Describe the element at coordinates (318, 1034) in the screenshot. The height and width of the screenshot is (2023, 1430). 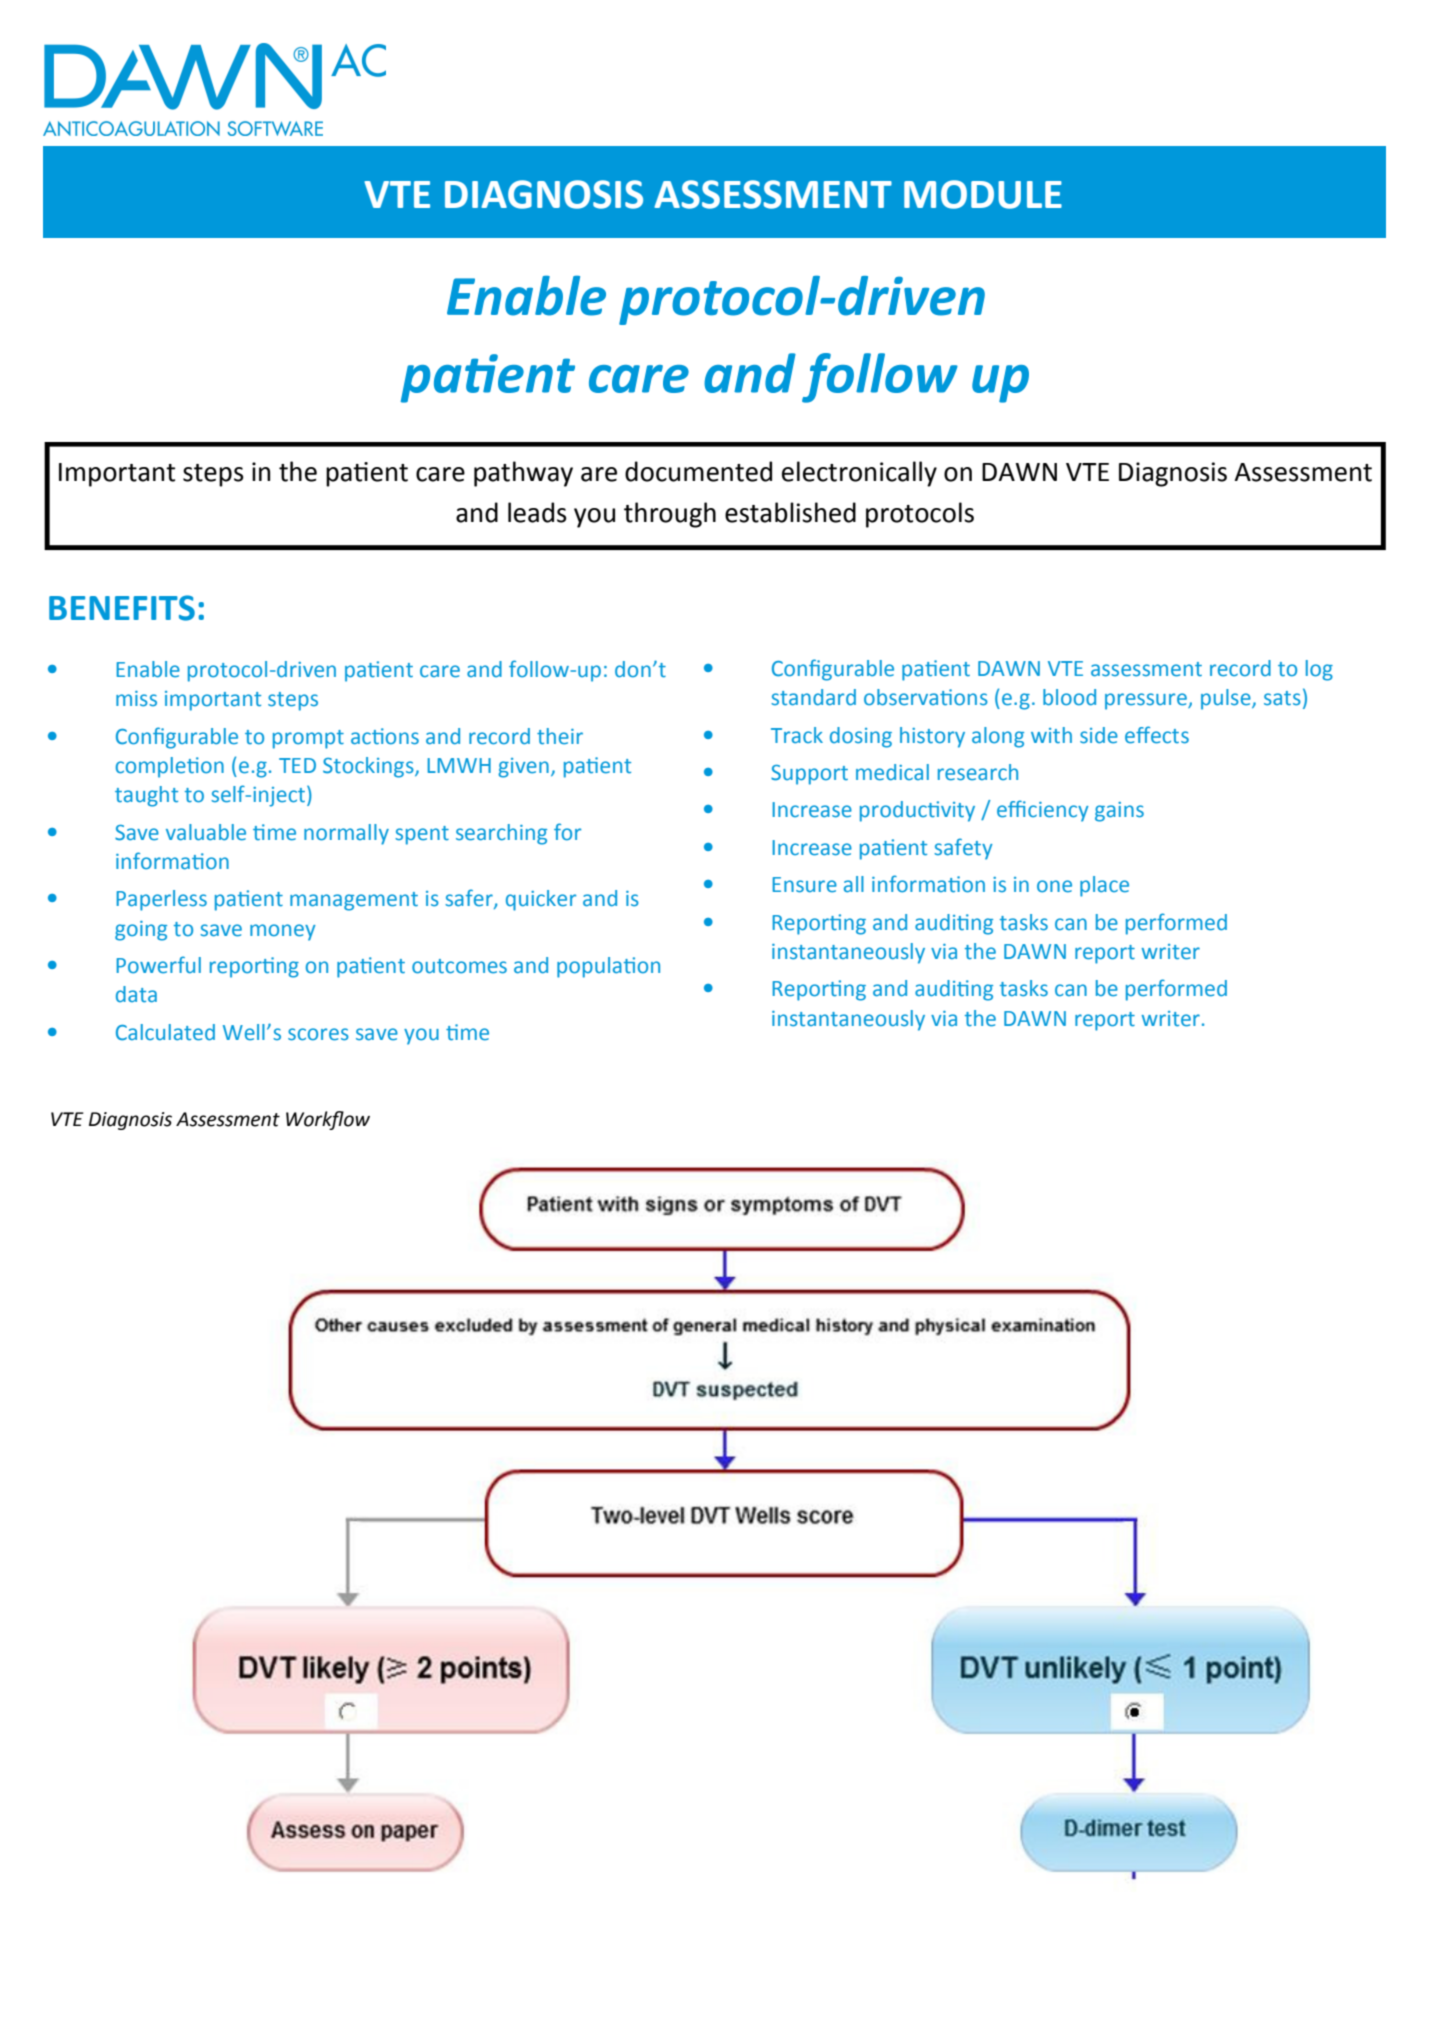
I see `scores` at that location.
